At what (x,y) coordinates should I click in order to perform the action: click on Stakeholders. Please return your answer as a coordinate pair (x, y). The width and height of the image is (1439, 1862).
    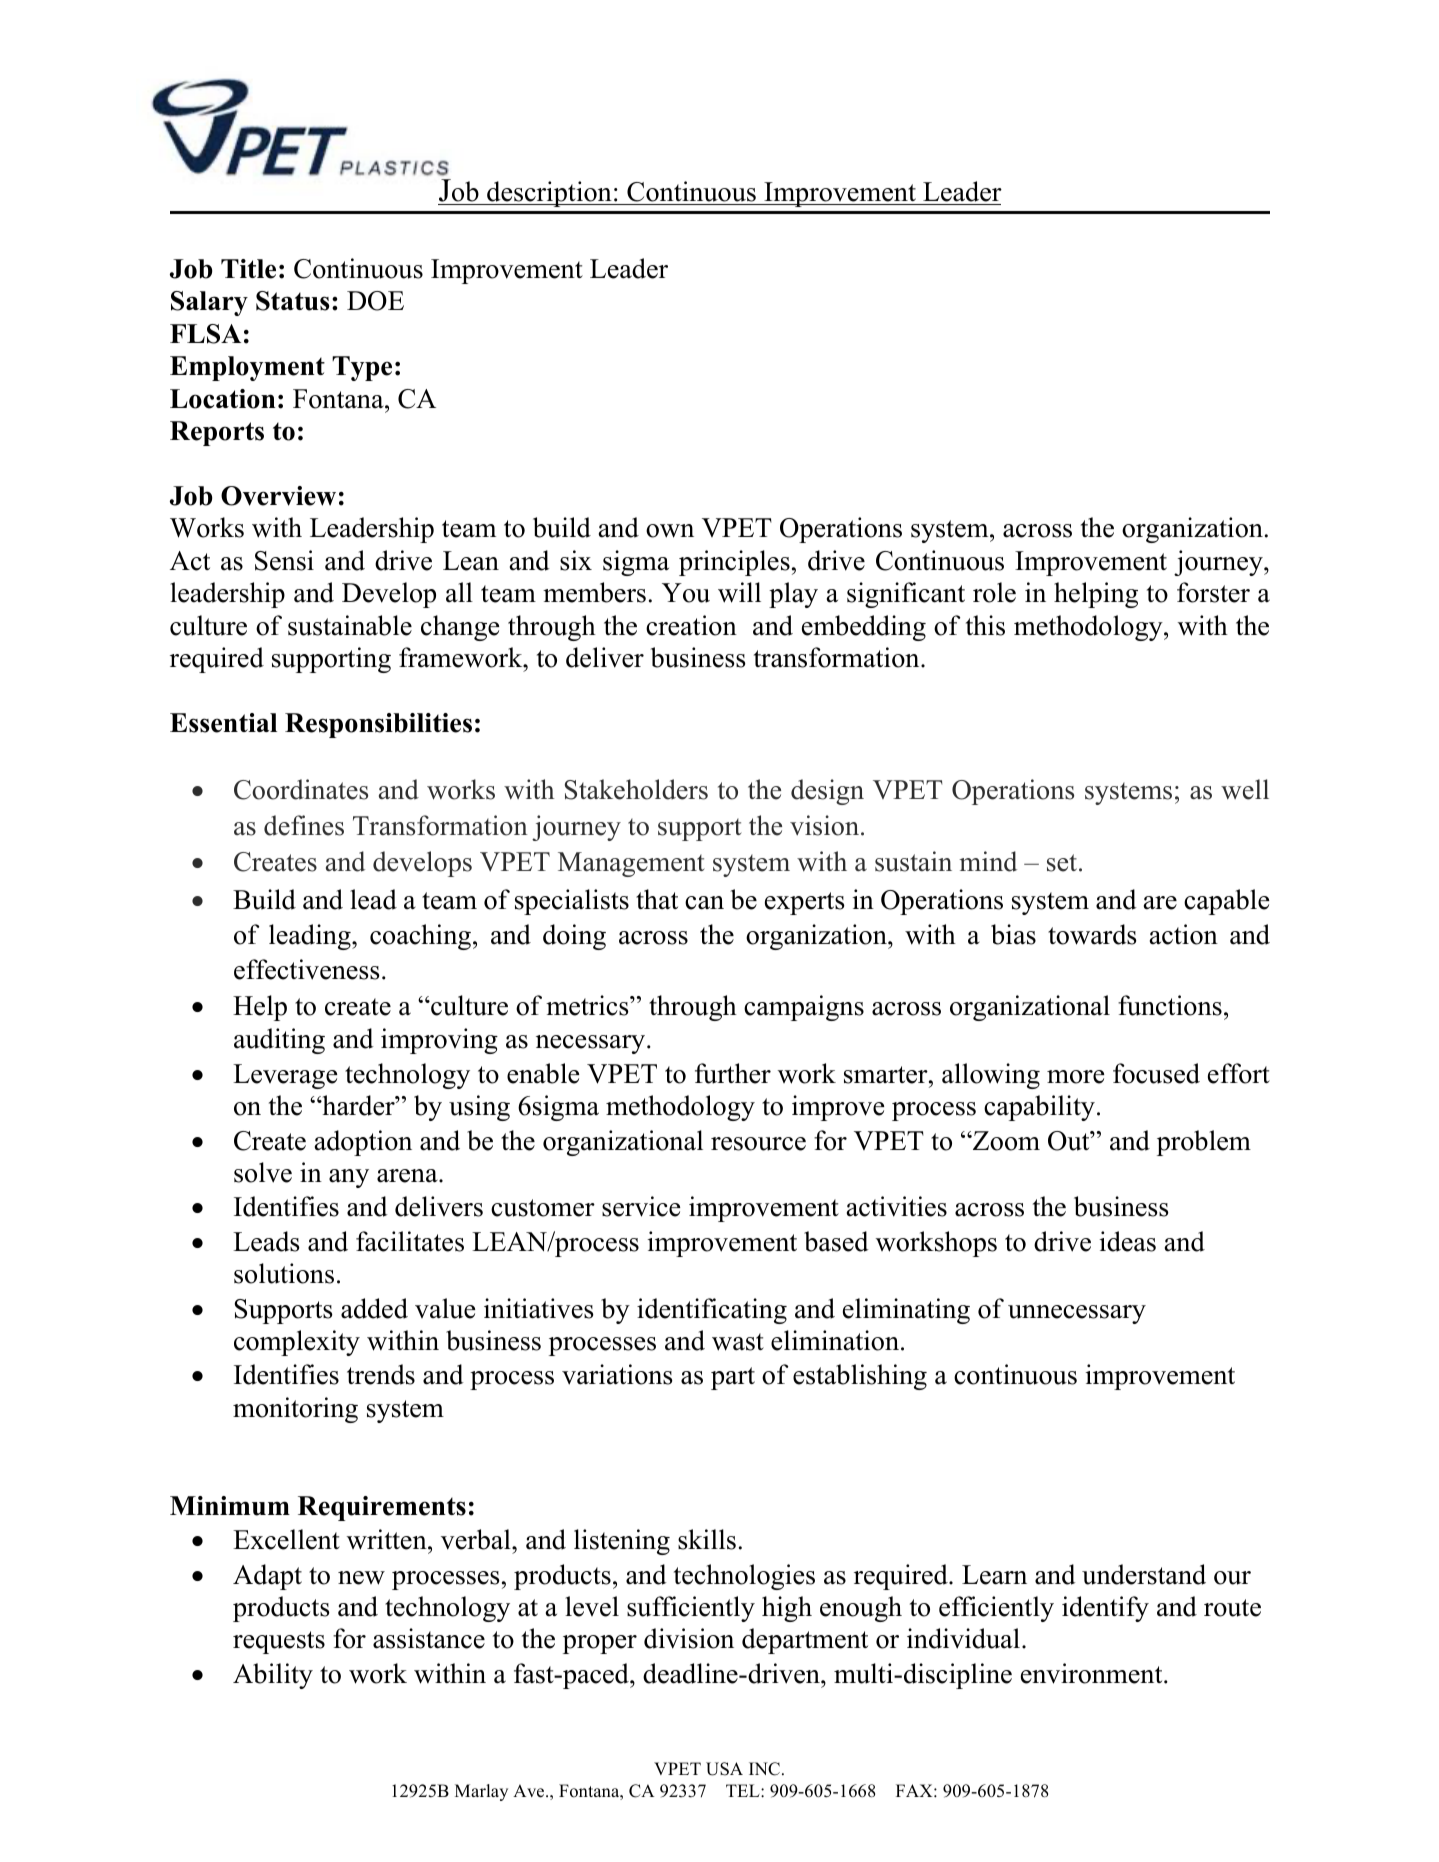
    Looking at the image, I should click on (636, 789).
